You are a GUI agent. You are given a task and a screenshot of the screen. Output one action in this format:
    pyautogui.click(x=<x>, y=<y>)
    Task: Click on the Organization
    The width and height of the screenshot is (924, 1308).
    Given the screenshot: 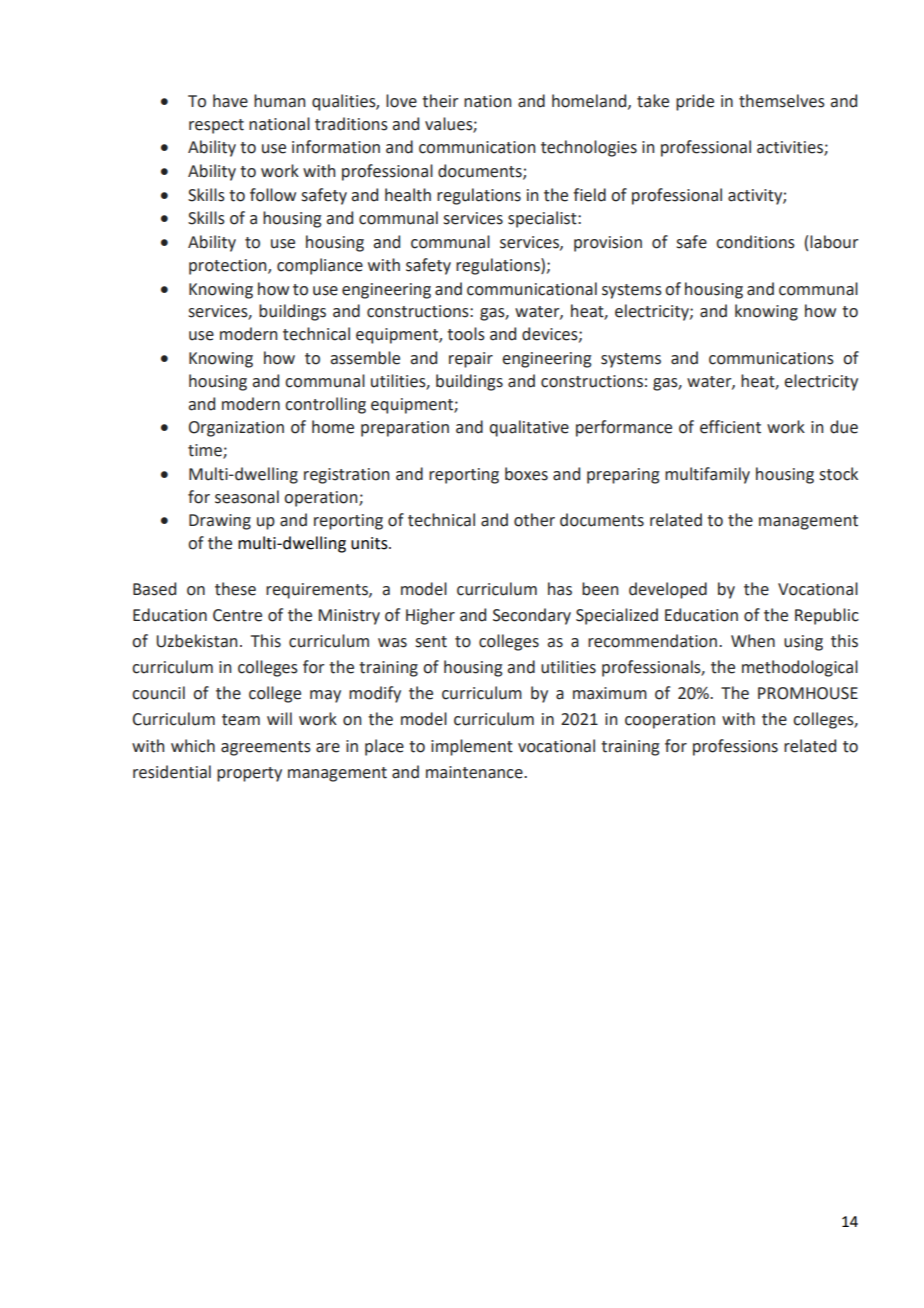 What is the action you would take?
    pyautogui.click(x=236, y=429)
